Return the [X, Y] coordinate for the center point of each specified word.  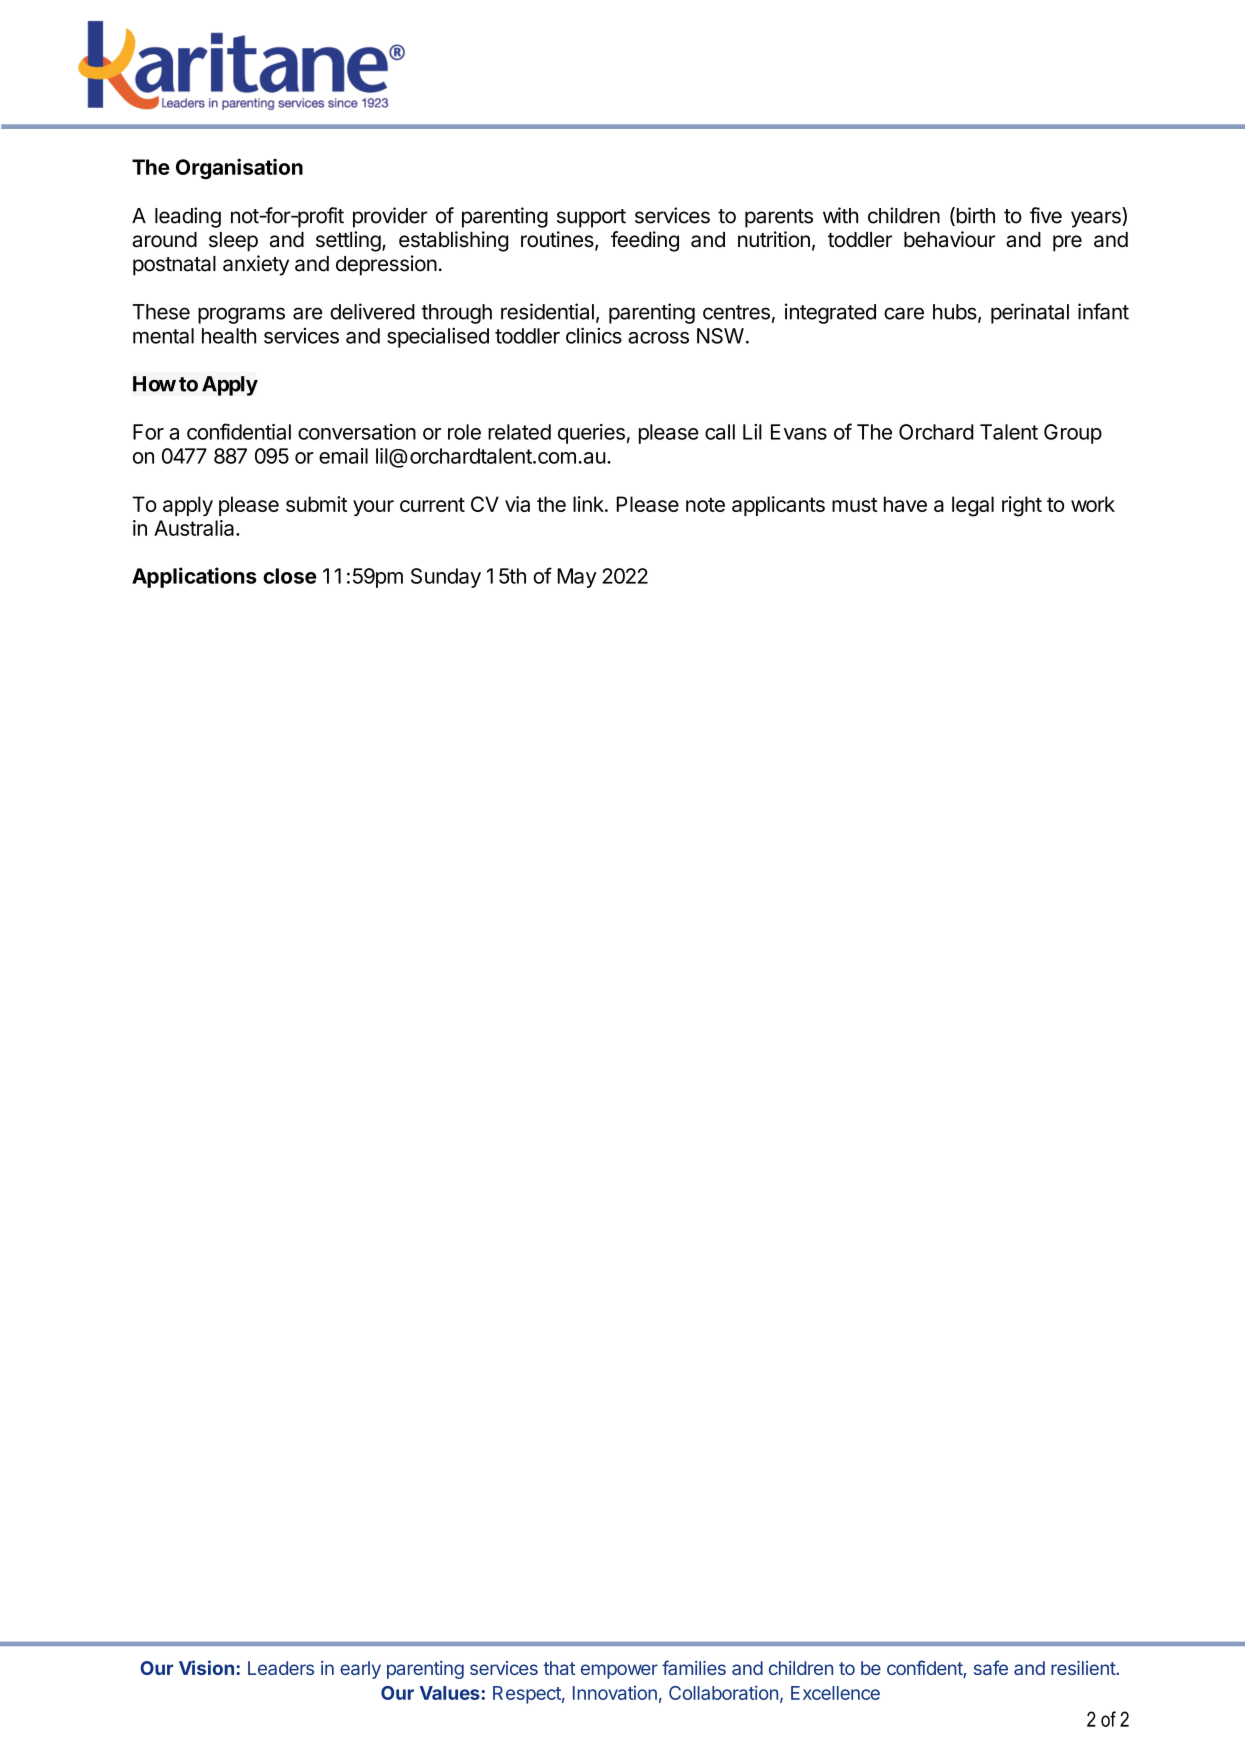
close [289, 576]
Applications [194, 577]
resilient [1084, 1668]
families [694, 1667]
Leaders [281, 1668]
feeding [645, 241]
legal [973, 506]
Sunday [446, 578]
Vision [206, 1667]
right [1022, 506]
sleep [233, 242]
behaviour [949, 239]
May [577, 578]
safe [991, 1667]
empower [619, 1671]
